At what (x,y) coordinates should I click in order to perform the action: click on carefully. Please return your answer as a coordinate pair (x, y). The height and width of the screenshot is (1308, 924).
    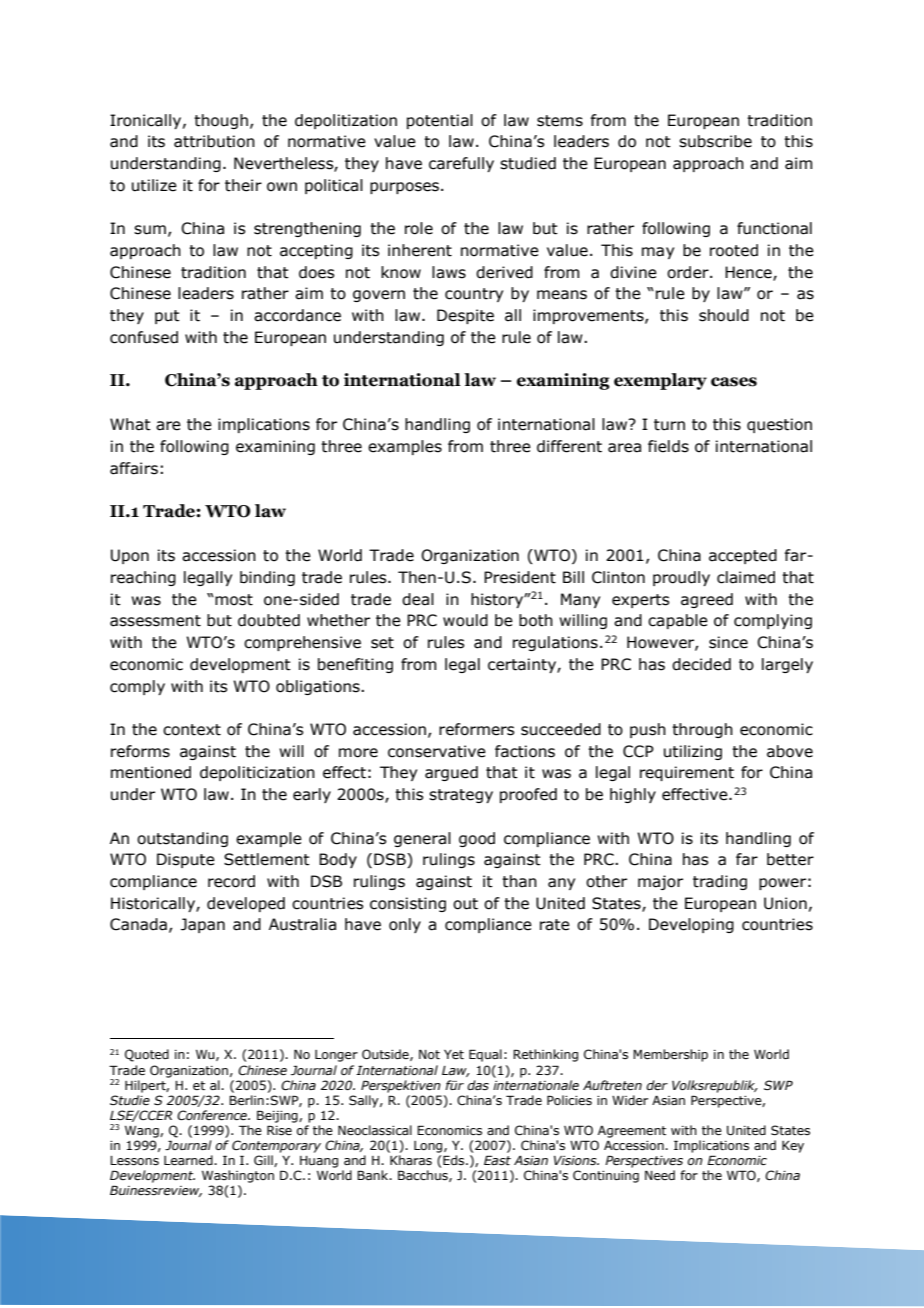
    Looking at the image, I should click on (461, 164).
